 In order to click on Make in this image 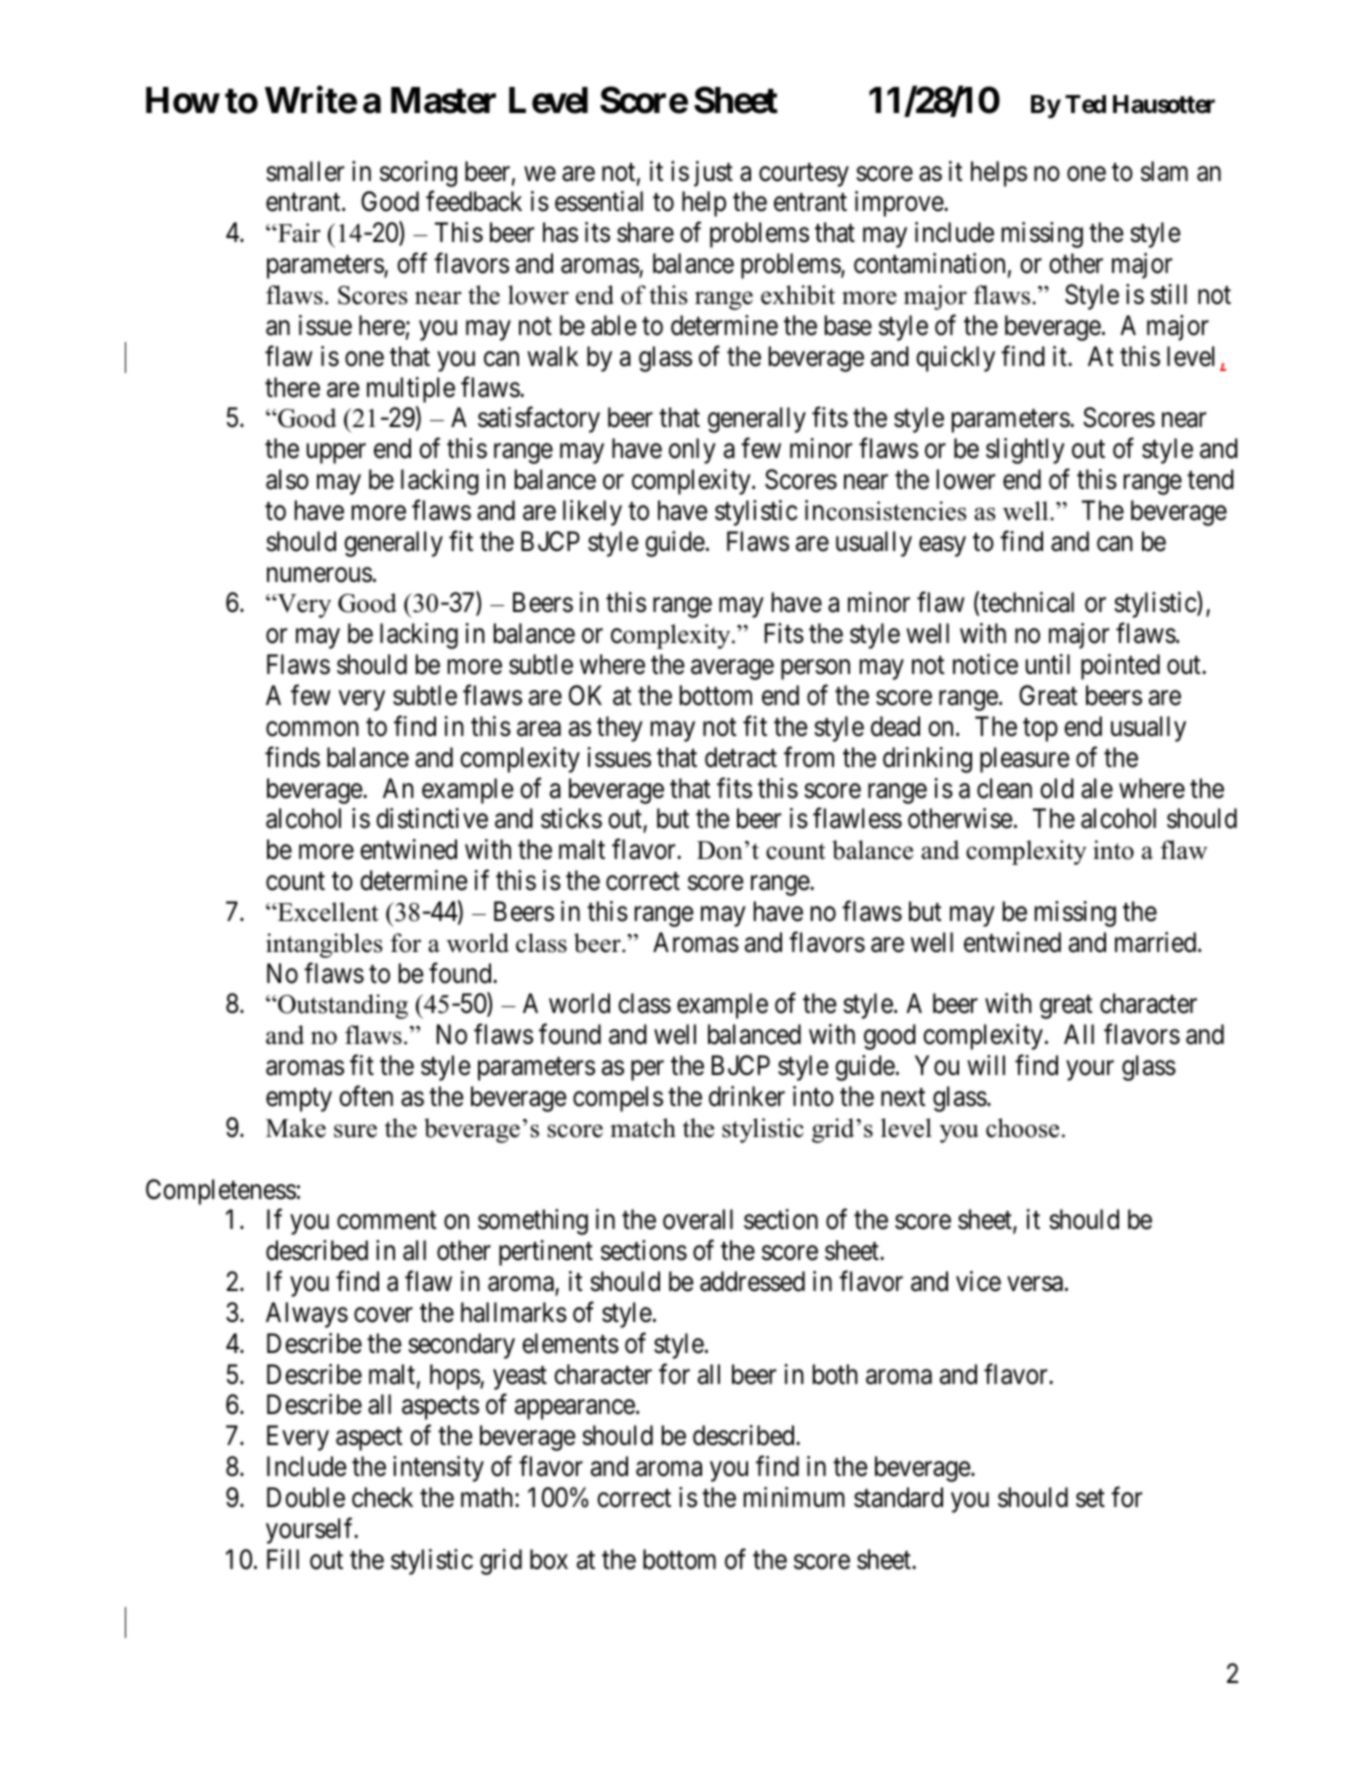, I will do `click(296, 1128)`.
